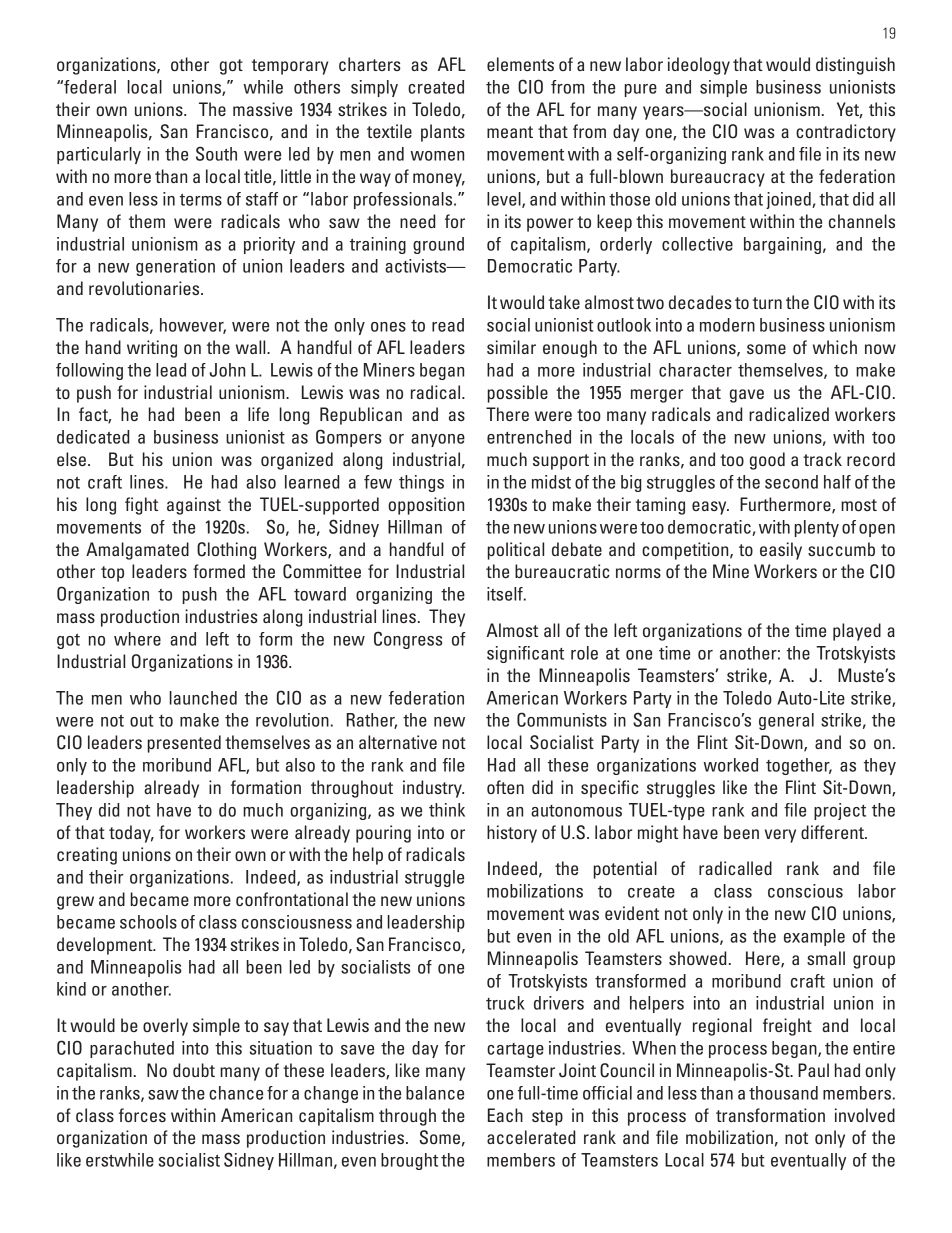 This image has height=1233, width=952. I want to click on Congress, so click(408, 640).
